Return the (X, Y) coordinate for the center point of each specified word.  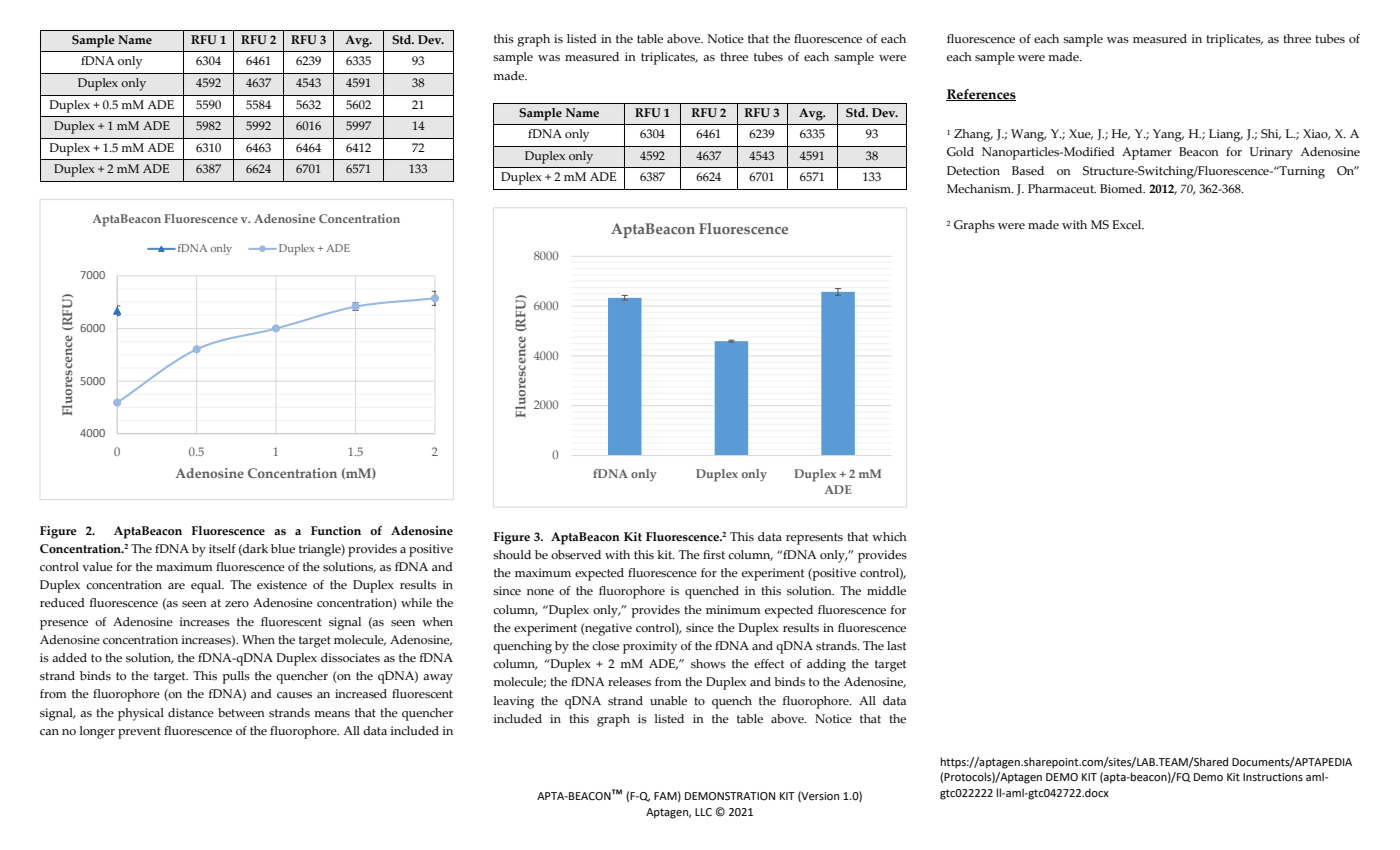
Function (336, 530)
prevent (139, 733)
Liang (1226, 135)
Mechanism (980, 189)
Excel (1128, 224)
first (714, 554)
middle (886, 591)
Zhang (973, 135)
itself (222, 549)
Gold (960, 151)
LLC (703, 812)
